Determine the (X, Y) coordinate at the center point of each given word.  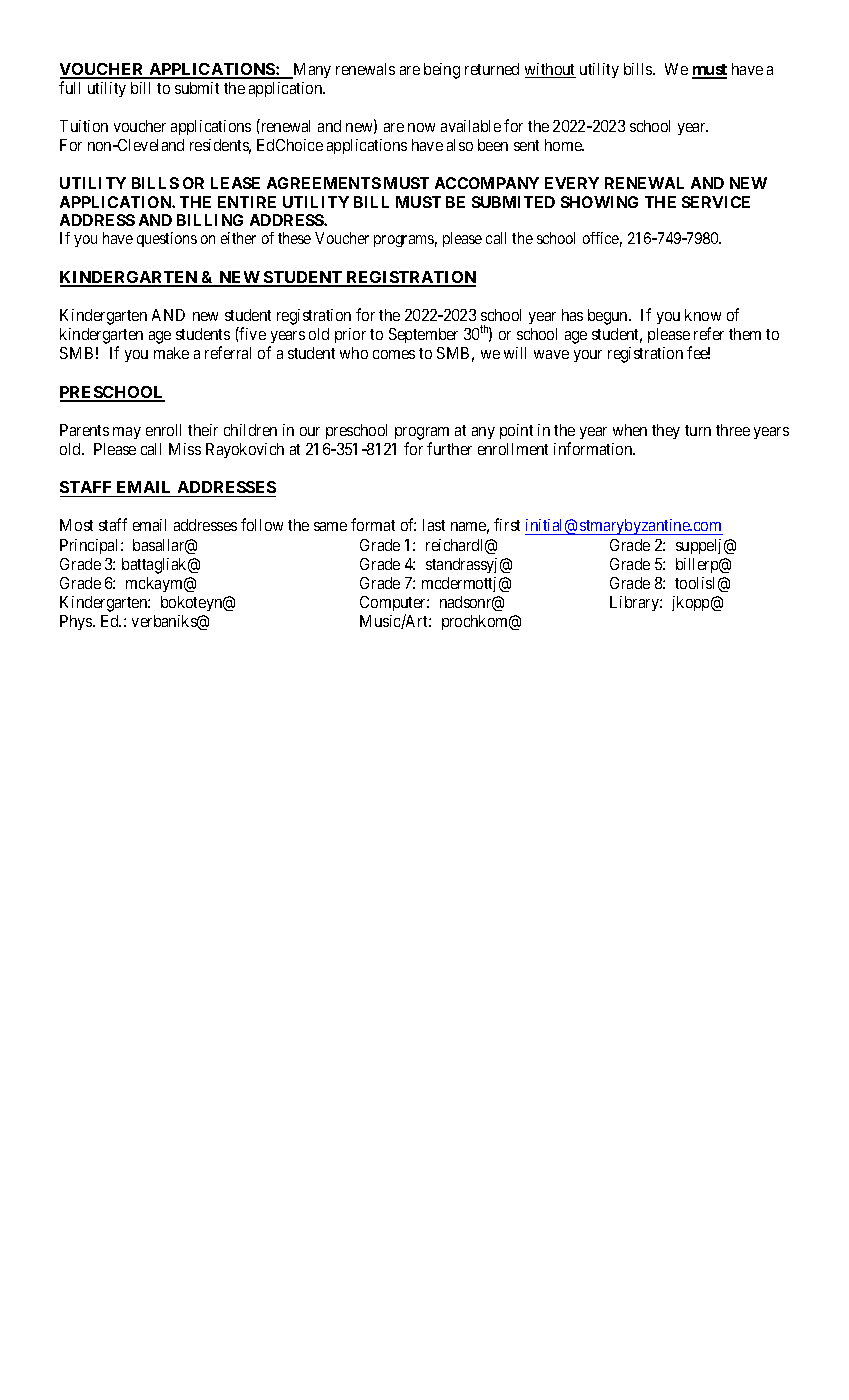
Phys (77, 622)
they (666, 431)
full (69, 87)
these (294, 238)
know (703, 315)
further (449, 448)
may (127, 433)
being (442, 71)
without (550, 70)
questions (167, 239)
